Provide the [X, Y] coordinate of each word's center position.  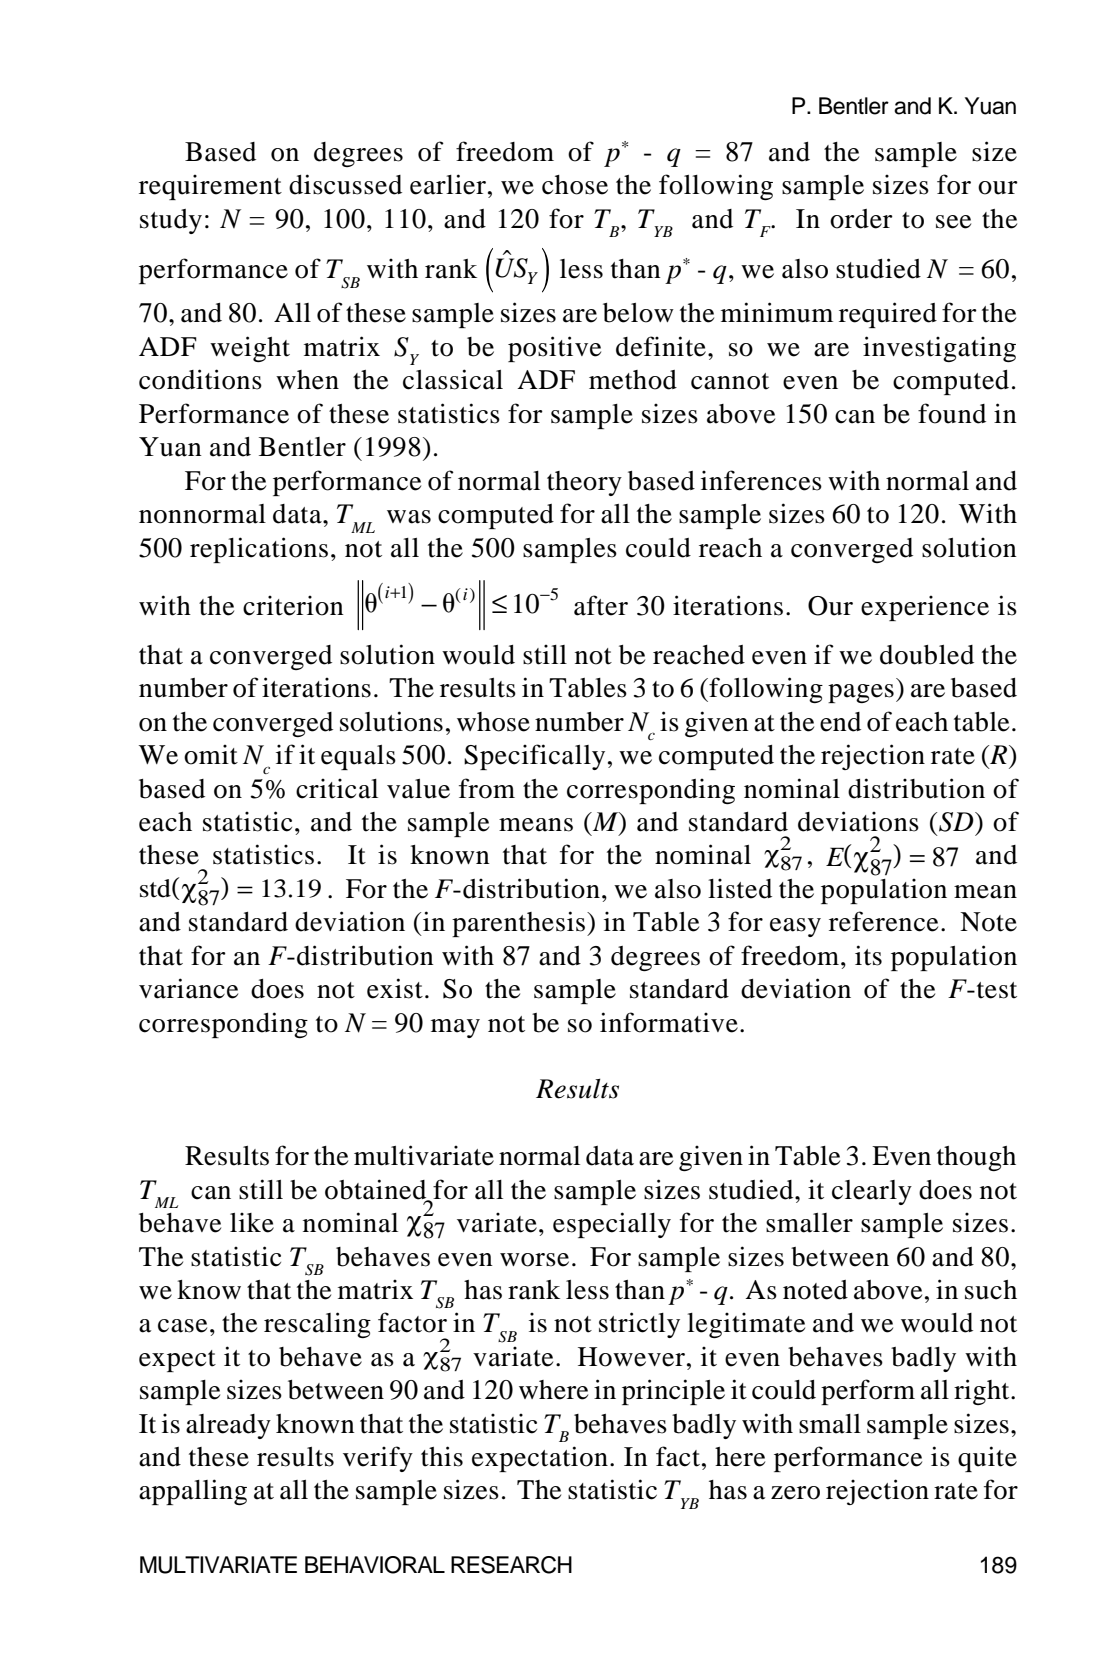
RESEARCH [511, 1565]
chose [575, 185]
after [601, 605]
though [976, 1158]
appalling [193, 1492]
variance [188, 988]
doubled [927, 655]
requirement [210, 187]
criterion [293, 605]
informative [669, 1022]
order [861, 219]
